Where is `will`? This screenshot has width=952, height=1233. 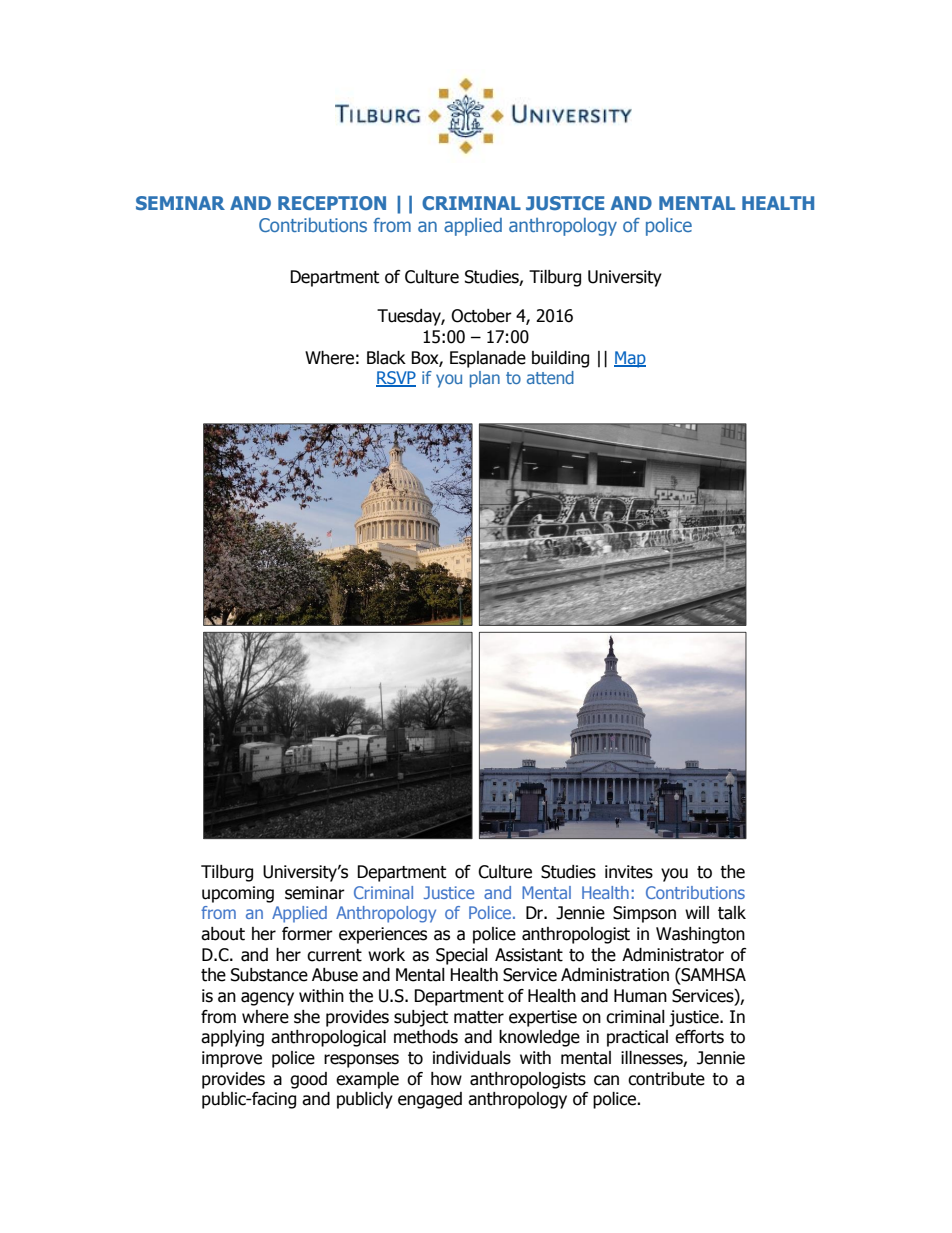 will is located at coordinates (697, 912).
